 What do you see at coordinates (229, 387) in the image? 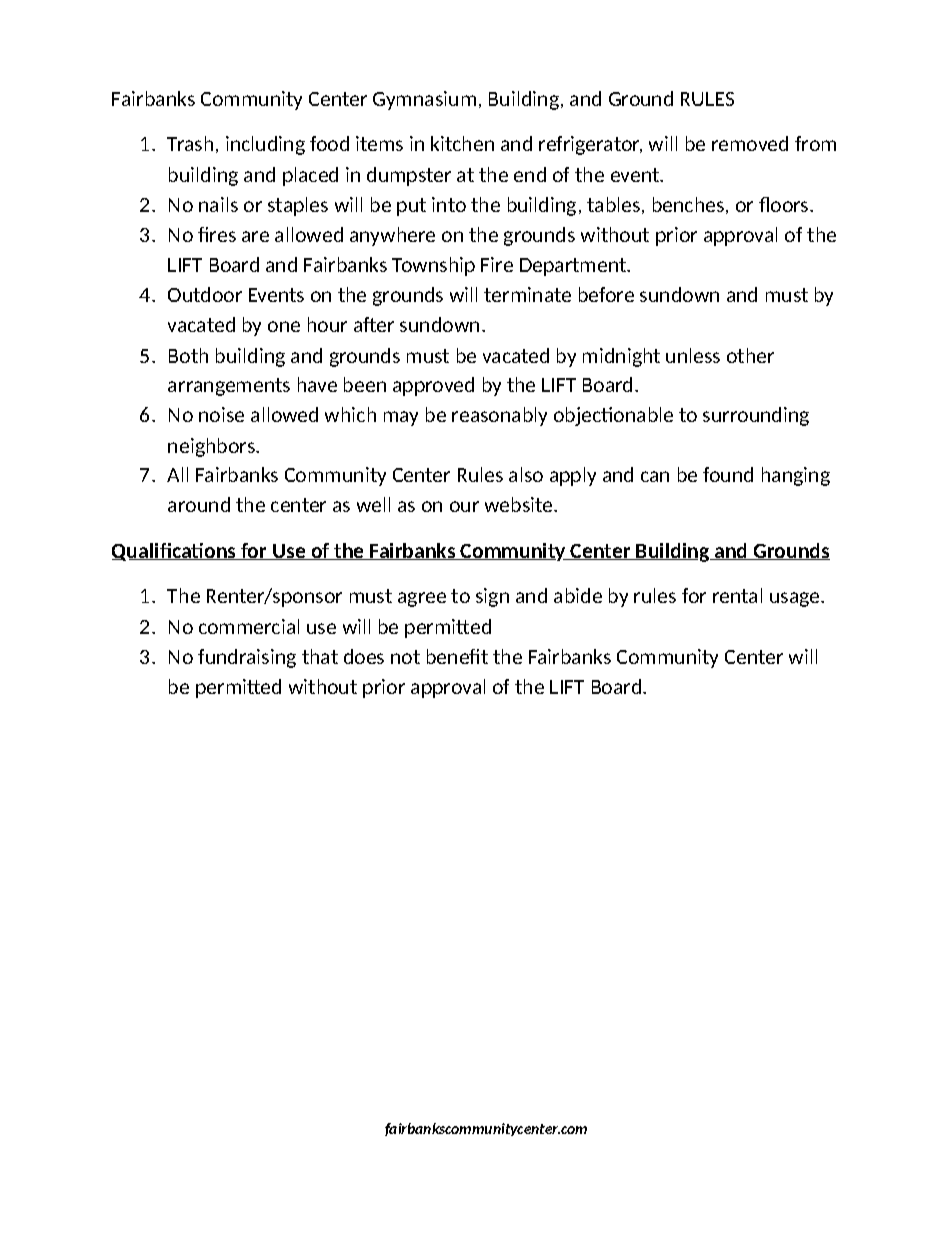
I see `arrangements` at bounding box center [229, 387].
